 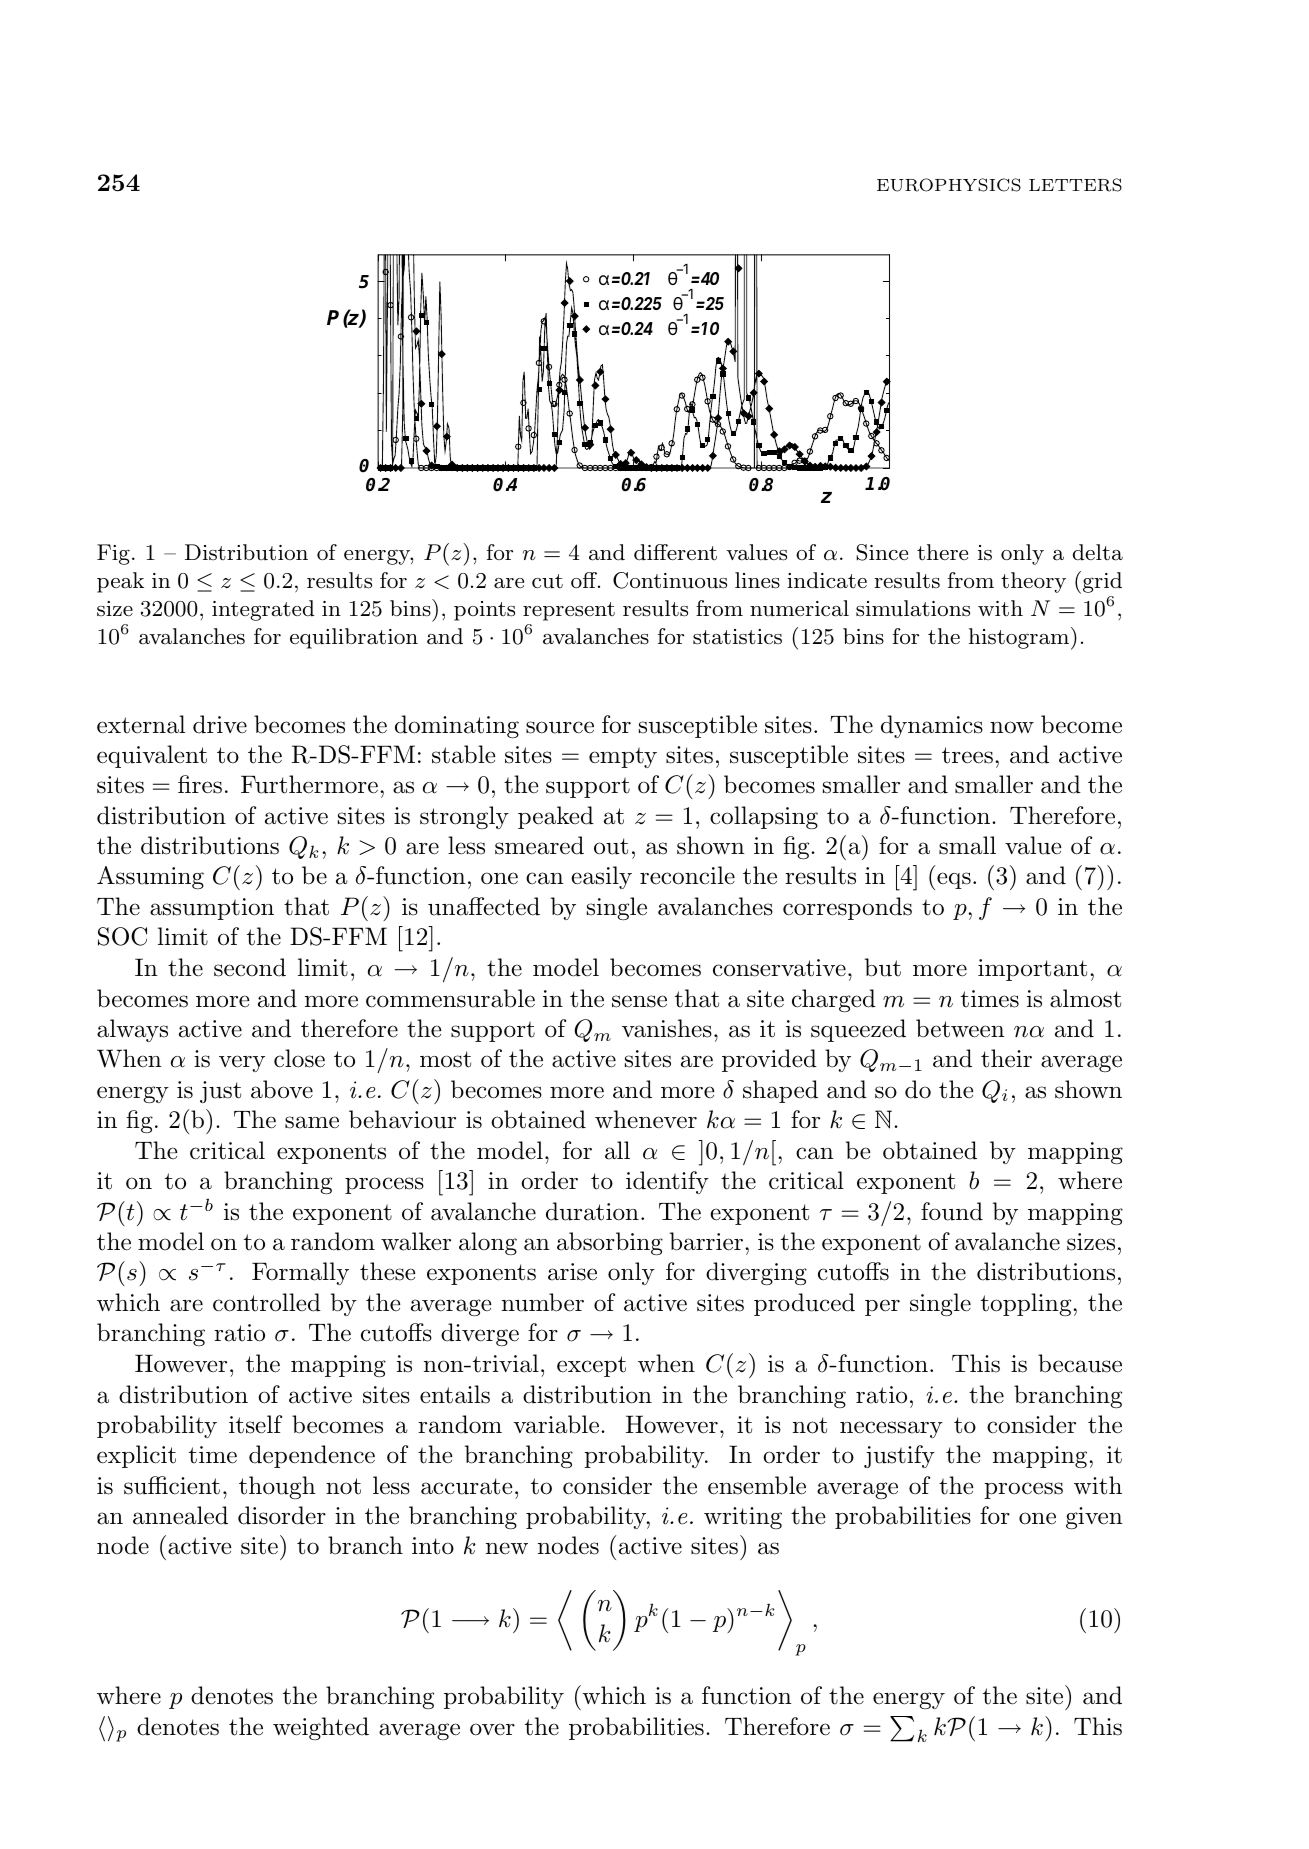 I want to click on given, so click(x=1094, y=1518).
